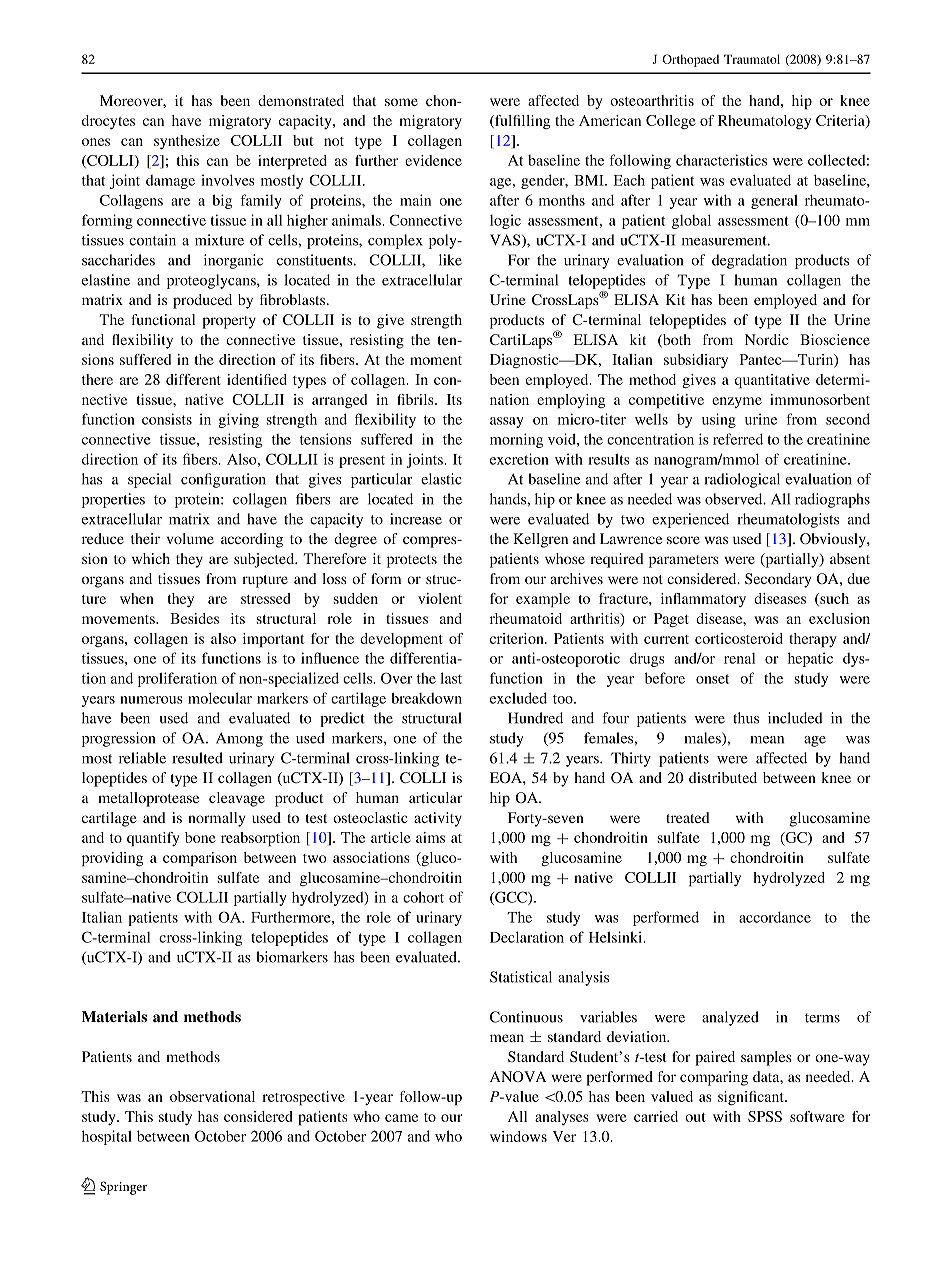 This screenshot has width=952, height=1265. What do you see at coordinates (738, 439) in the screenshot?
I see `referred` at bounding box center [738, 439].
